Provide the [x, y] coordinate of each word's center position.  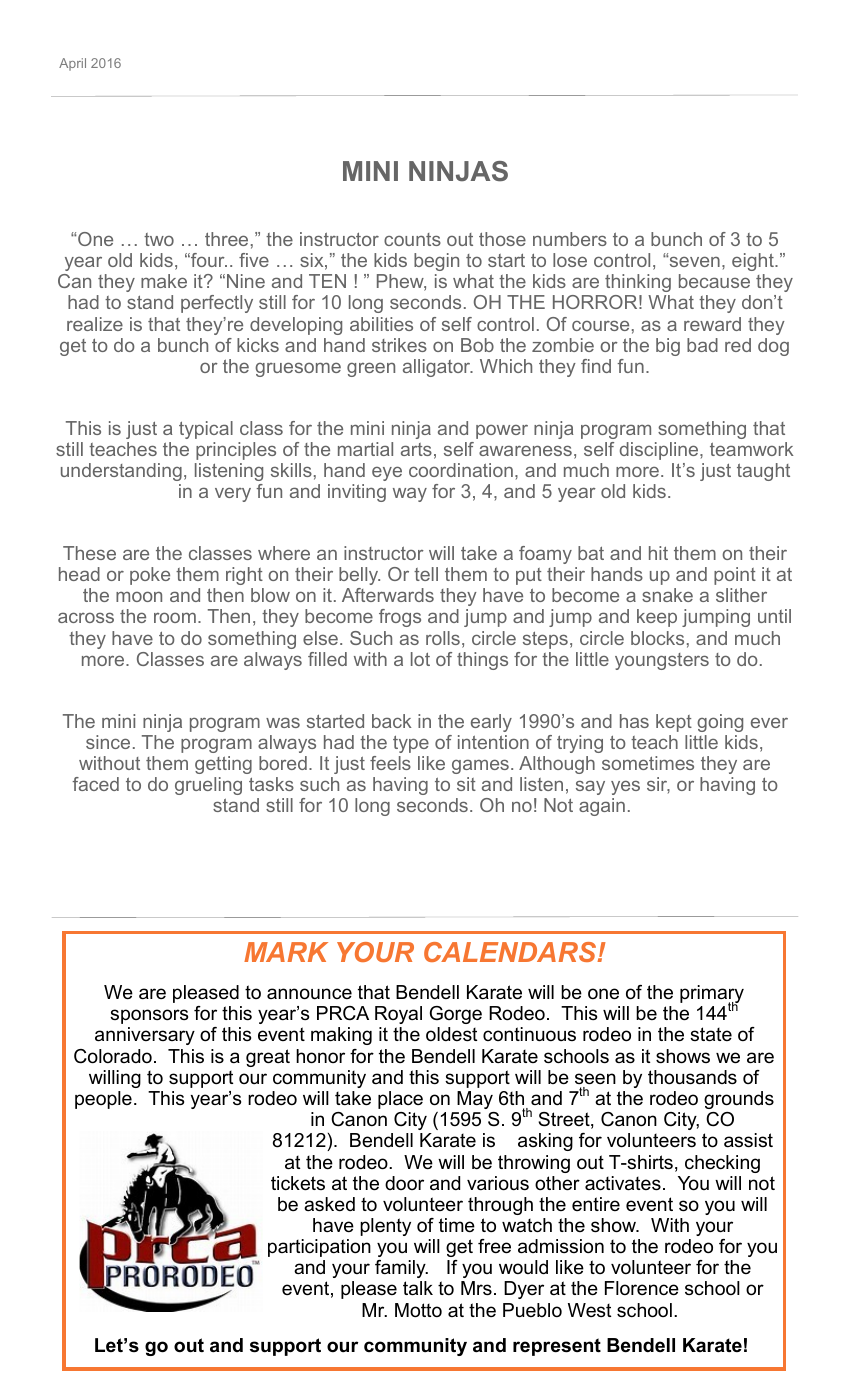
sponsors [149, 1016]
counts [412, 239]
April [72, 64]
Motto [418, 1310]
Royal [398, 1015]
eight [754, 262]
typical [206, 430]
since [108, 742]
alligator [438, 368]
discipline [660, 451]
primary [712, 995]
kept [674, 723]
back [392, 721]
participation [319, 1248]
